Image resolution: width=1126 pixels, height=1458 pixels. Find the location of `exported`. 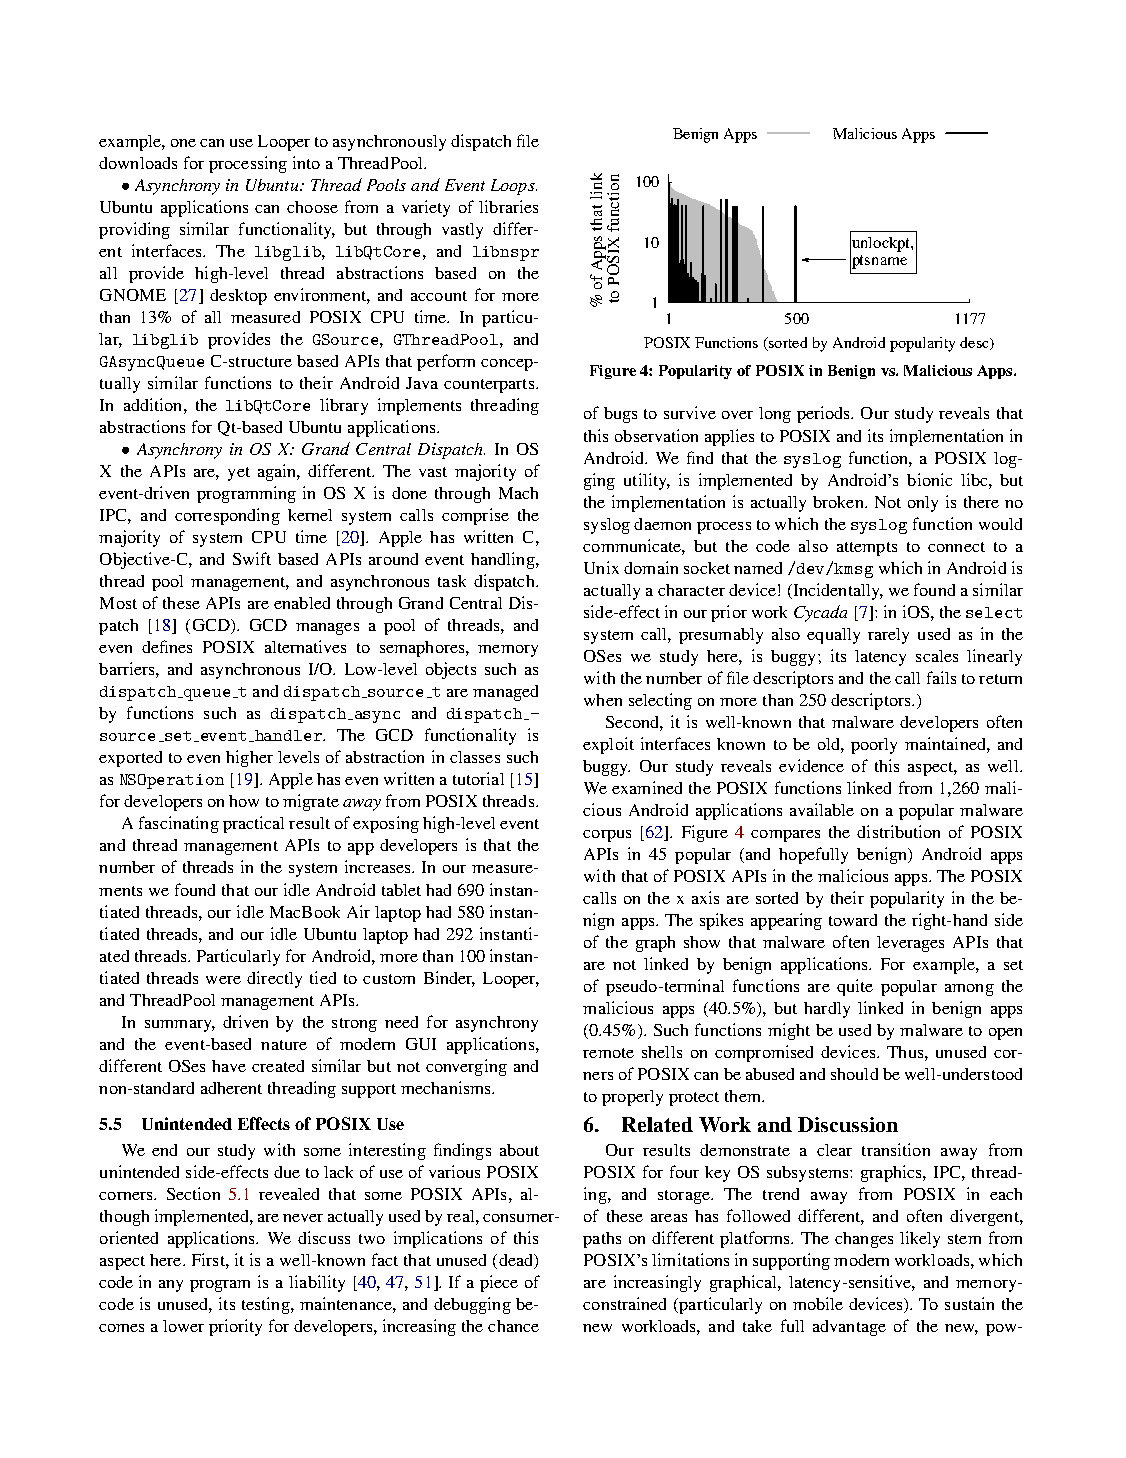

exported is located at coordinates (130, 759).
